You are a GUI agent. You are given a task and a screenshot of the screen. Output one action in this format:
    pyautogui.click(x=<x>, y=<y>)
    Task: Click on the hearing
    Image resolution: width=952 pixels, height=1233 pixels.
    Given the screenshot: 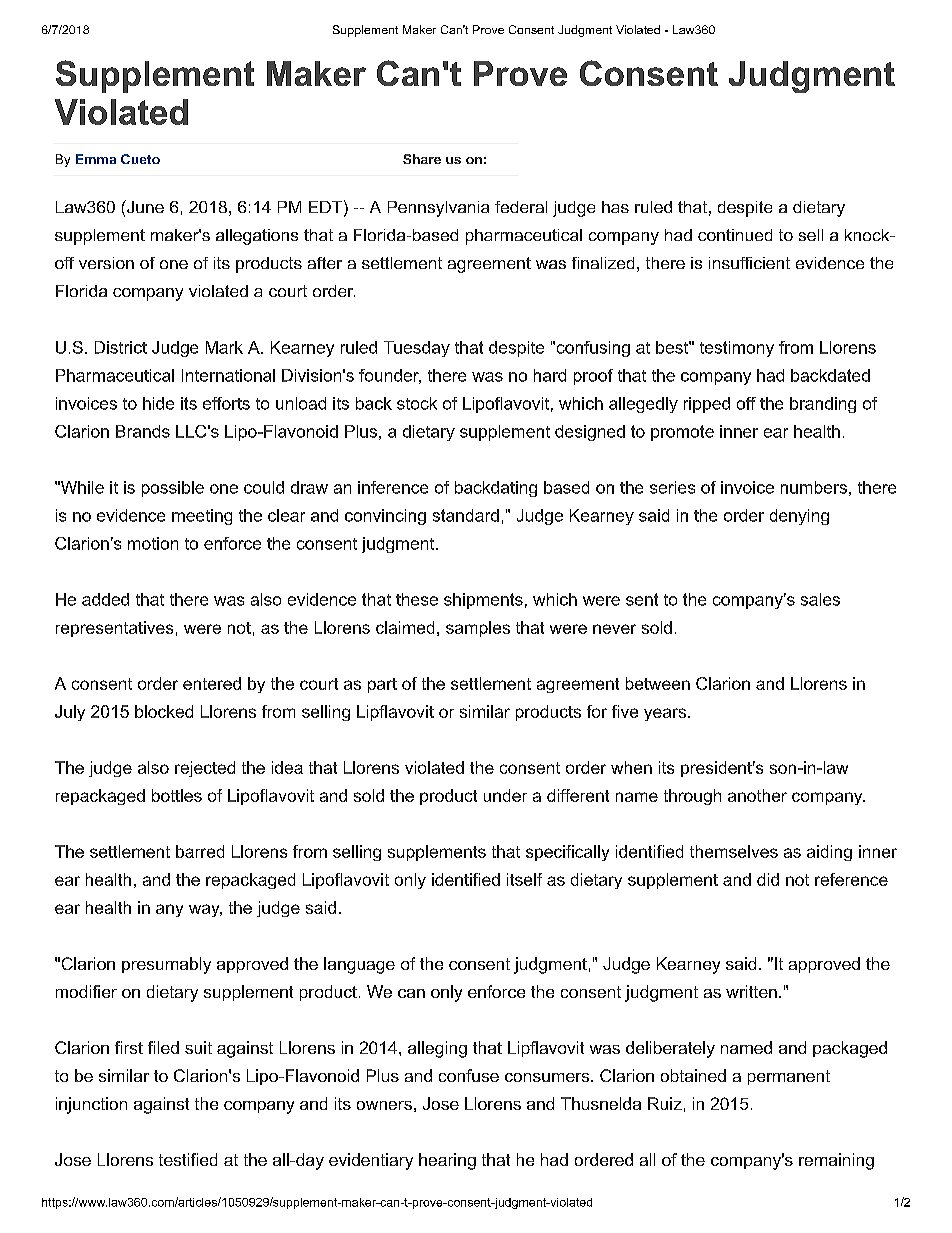 What is the action you would take?
    pyautogui.click(x=447, y=1161)
